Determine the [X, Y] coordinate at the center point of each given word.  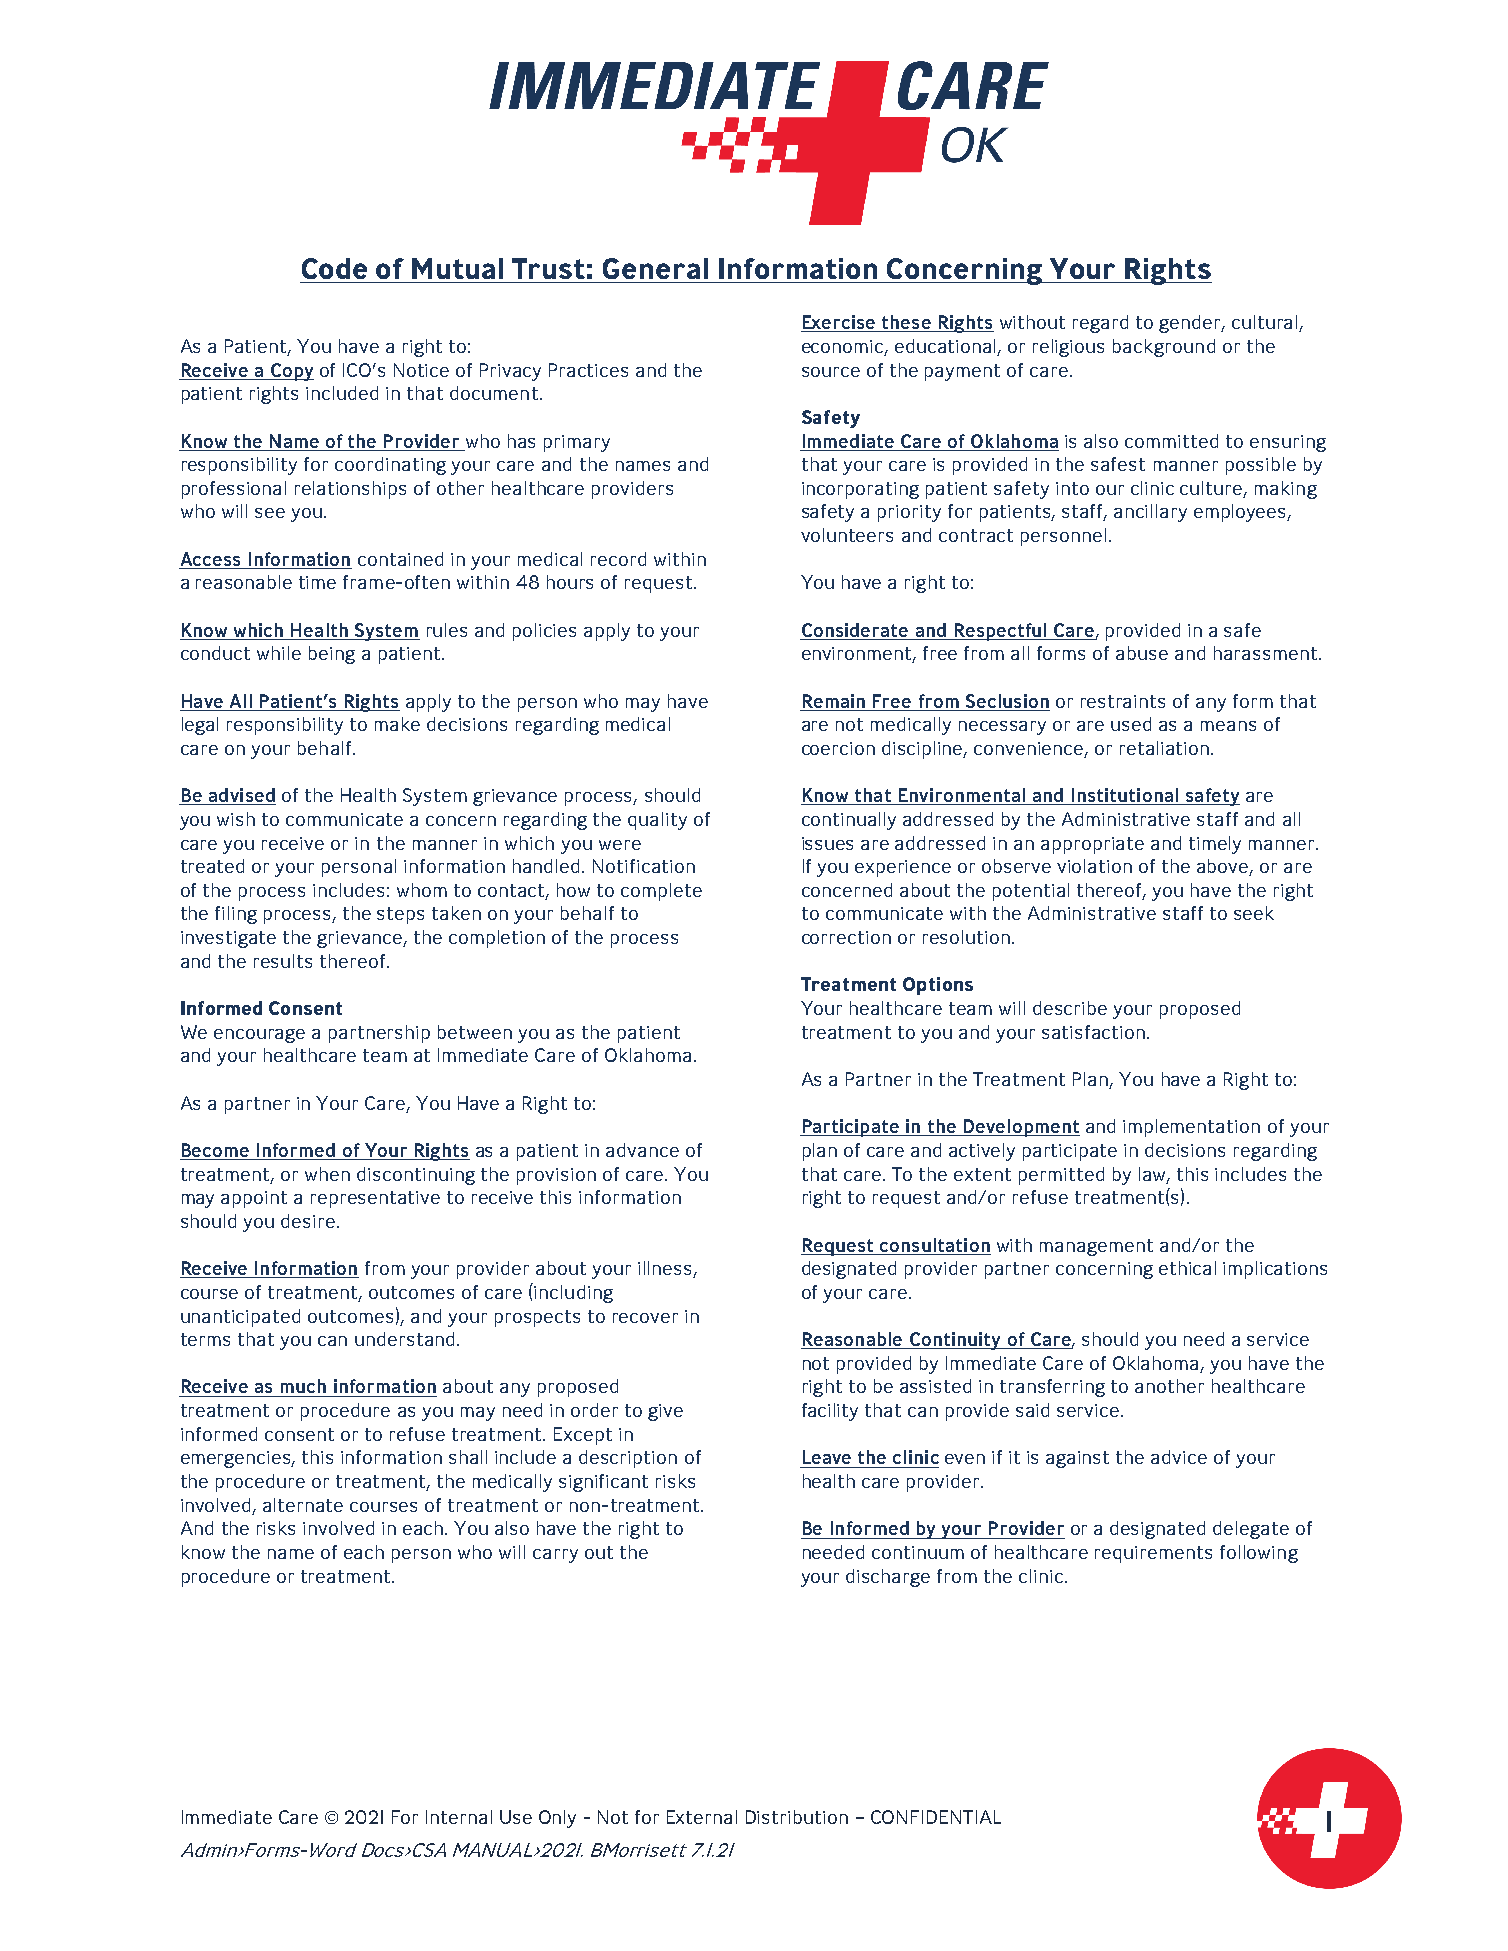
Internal [459, 1817]
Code [334, 268]
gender [1191, 324]
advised [241, 796]
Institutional [1124, 796]
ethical [1187, 1268]
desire [308, 1221]
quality [657, 821]
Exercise [839, 323]
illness [666, 1269]
